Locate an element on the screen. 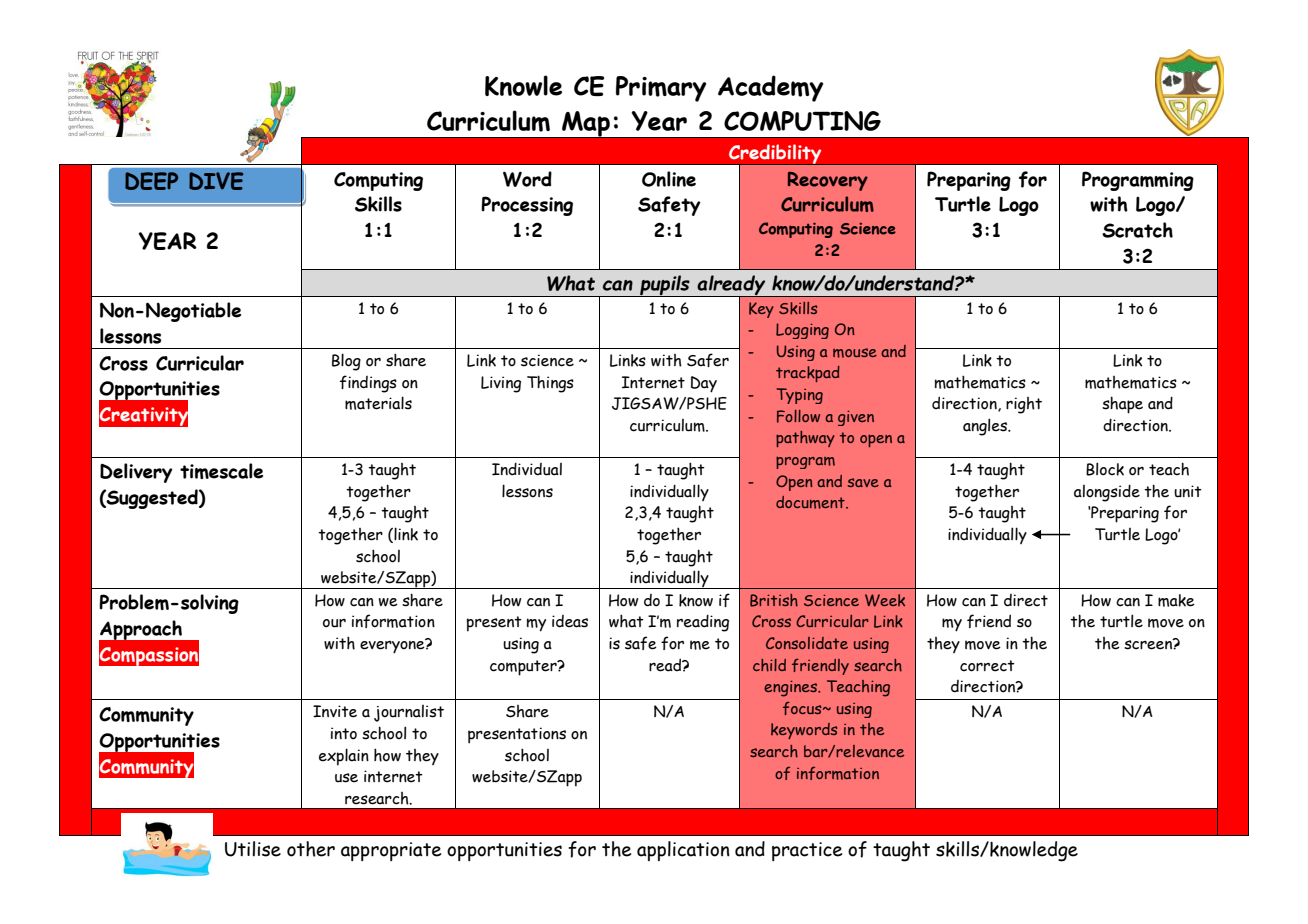 Image resolution: width=1308 pixels, height=924 pixels. Utilise is located at coordinates (253, 849).
